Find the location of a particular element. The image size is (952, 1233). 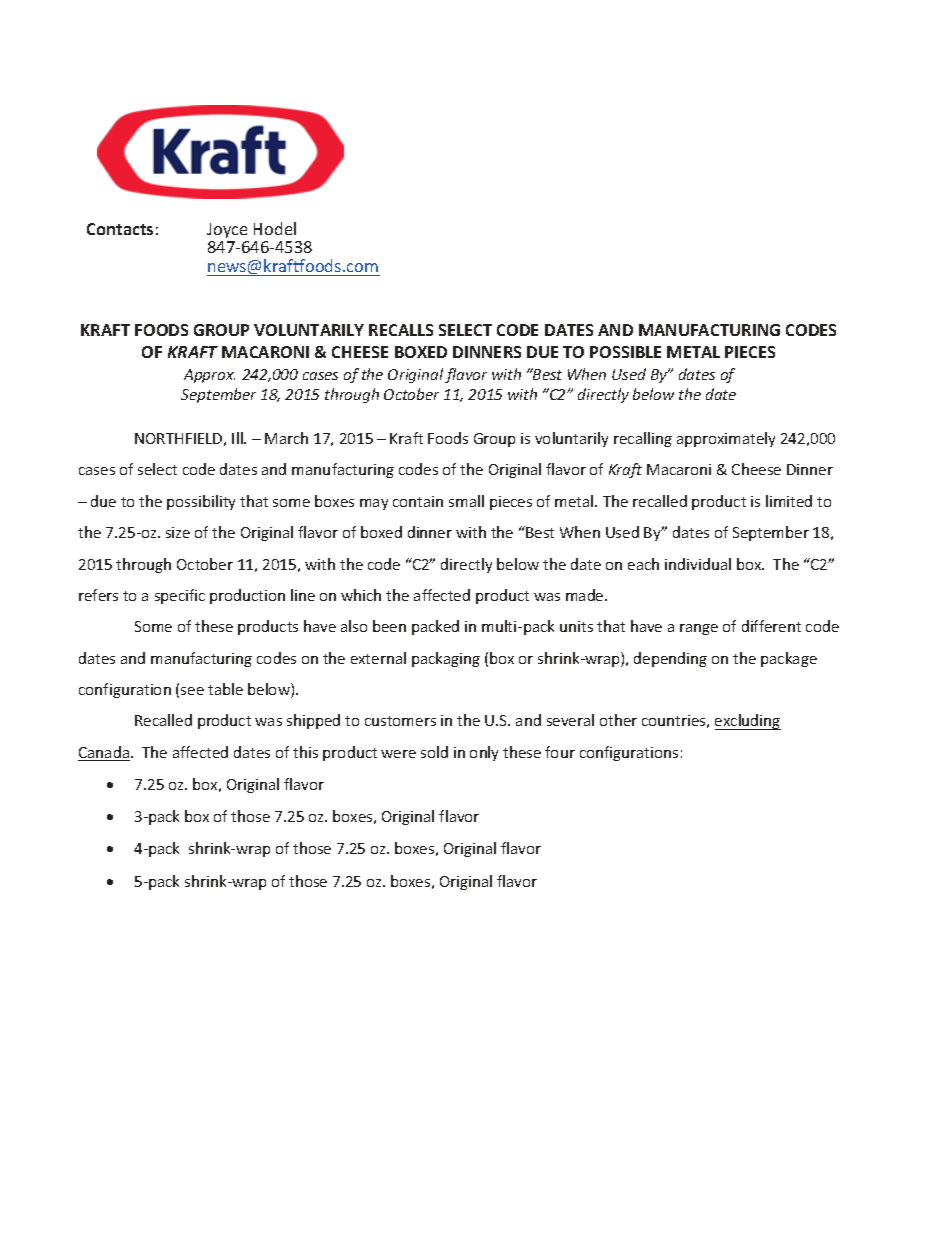

March is located at coordinates (286, 438).
